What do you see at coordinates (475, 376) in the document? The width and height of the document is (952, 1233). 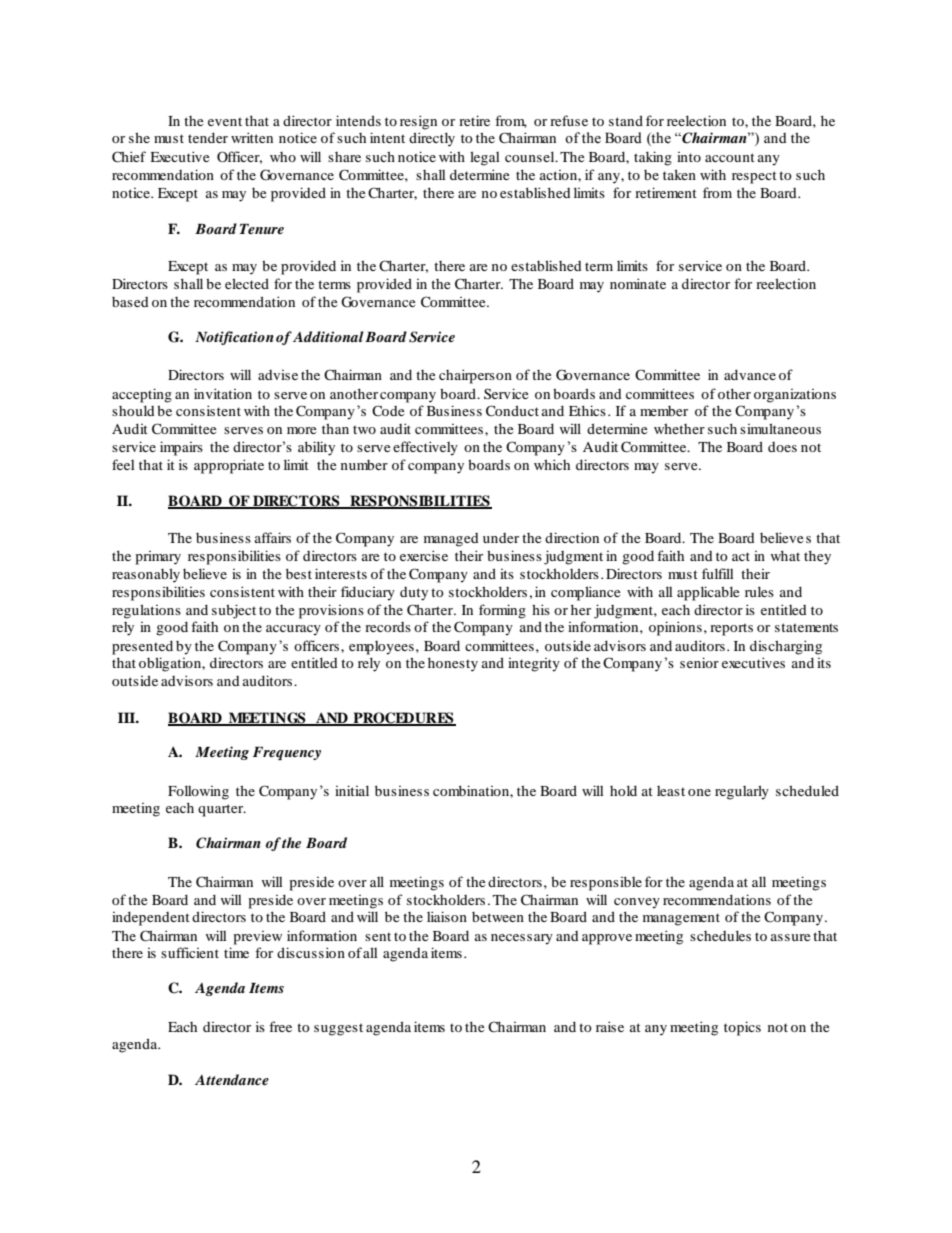 I see `chairperson` at bounding box center [475, 376].
